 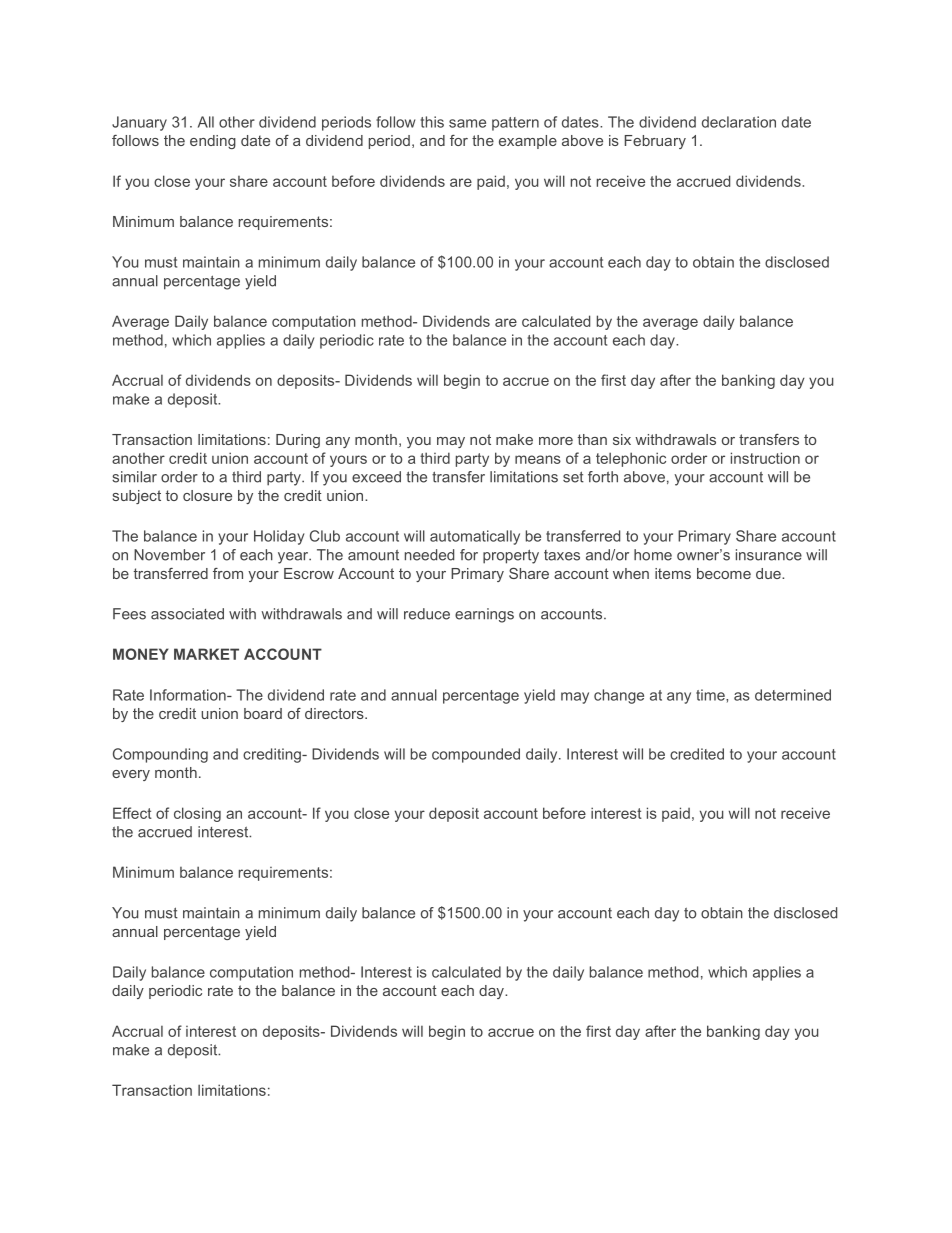 I want to click on time, so click(x=711, y=695).
